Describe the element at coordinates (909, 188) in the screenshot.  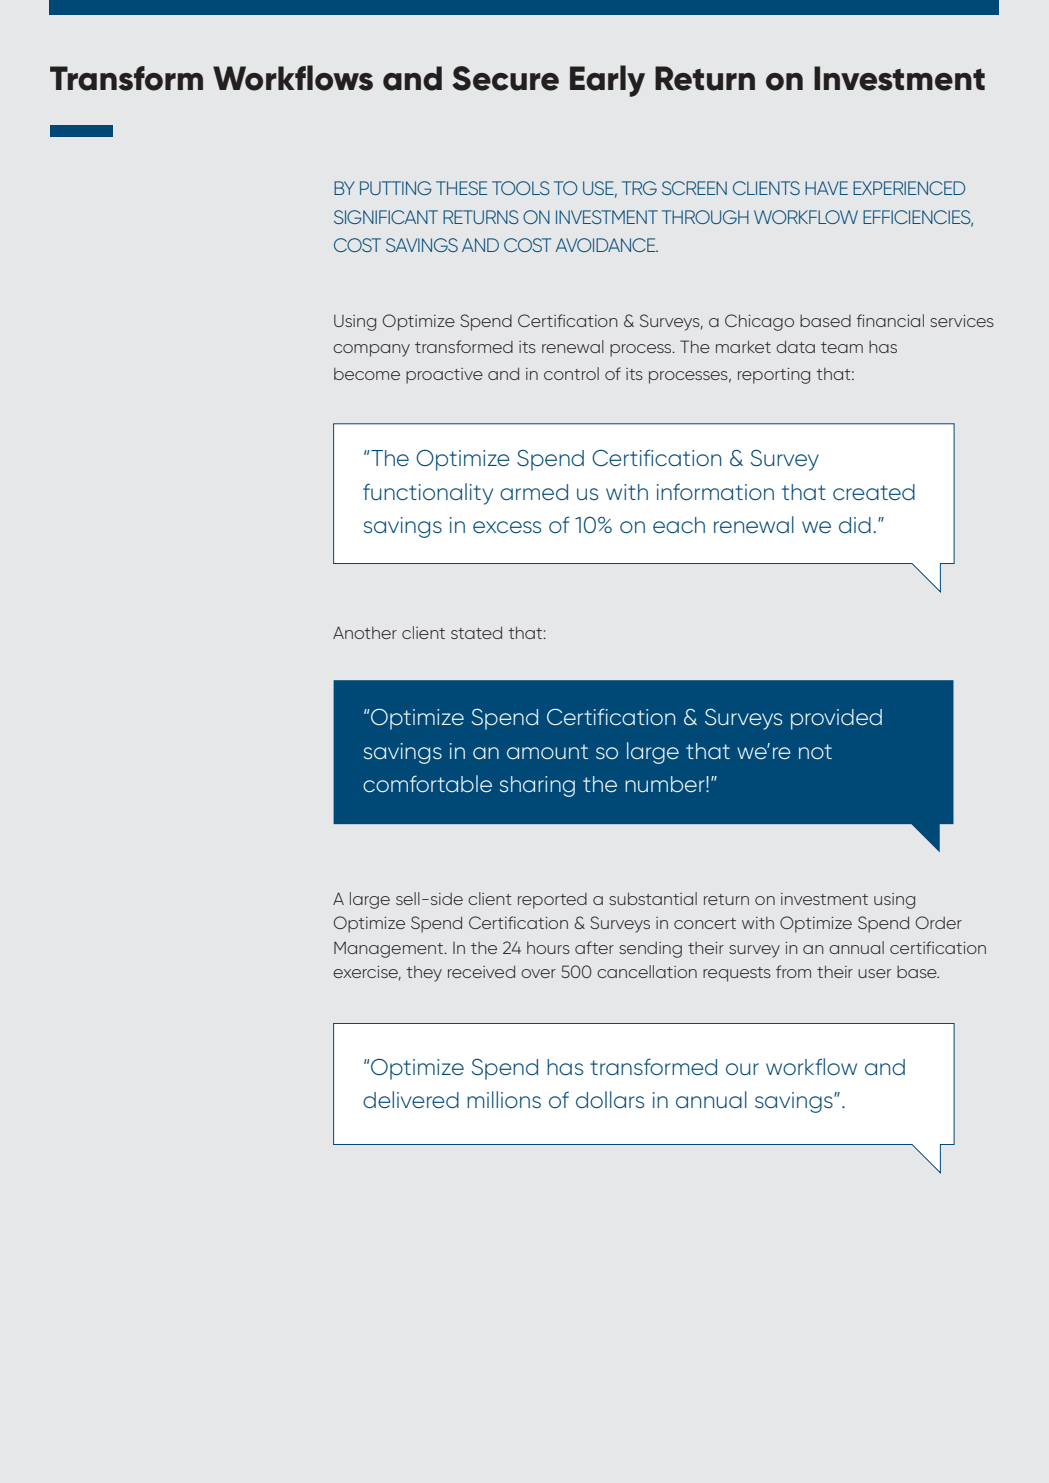
I see `EXPERIENCED` at that location.
